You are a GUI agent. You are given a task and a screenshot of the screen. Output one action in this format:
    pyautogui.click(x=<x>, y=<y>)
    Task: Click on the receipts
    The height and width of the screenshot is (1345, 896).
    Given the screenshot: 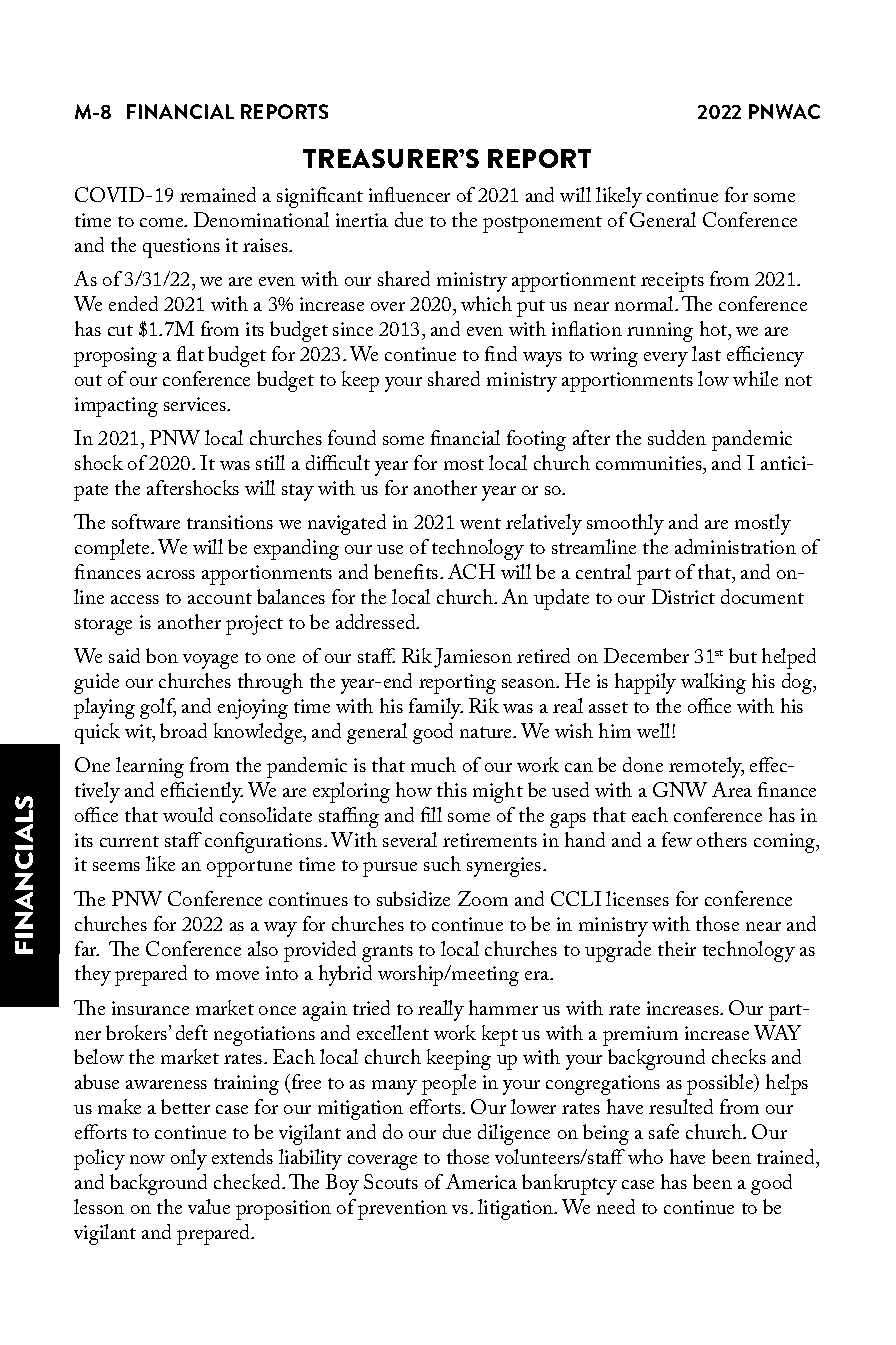 What is the action you would take?
    pyautogui.click(x=672, y=282)
